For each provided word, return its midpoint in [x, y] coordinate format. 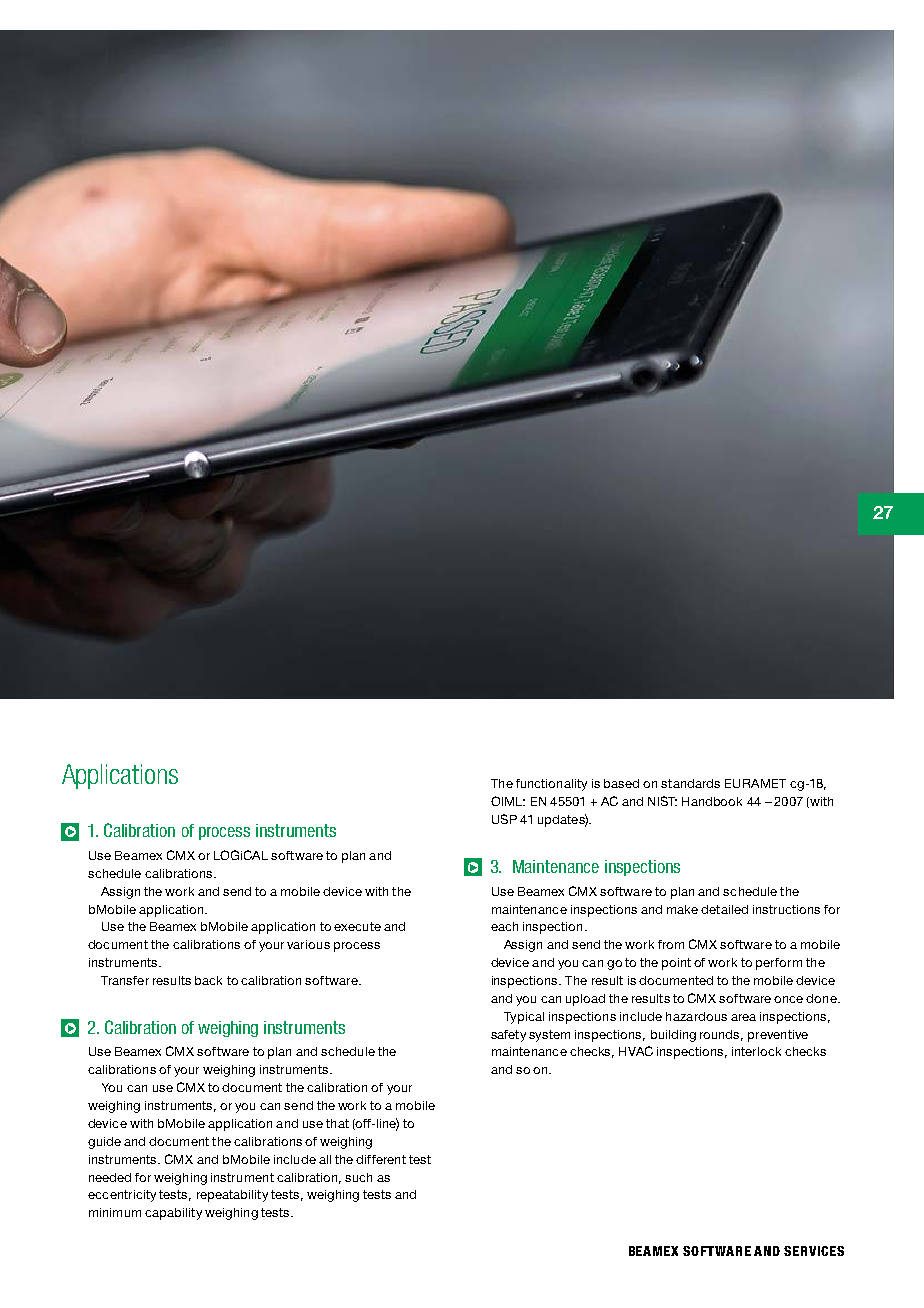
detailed [724, 909]
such [358, 1177]
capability [173, 1214]
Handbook [712, 801]
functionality [551, 785]
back [208, 980]
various [308, 944]
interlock [756, 1051]
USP [504, 819]
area [743, 1017]
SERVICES [814, 1251]
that [337, 1123]
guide [104, 1143]
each [504, 926]
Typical [524, 1018]
